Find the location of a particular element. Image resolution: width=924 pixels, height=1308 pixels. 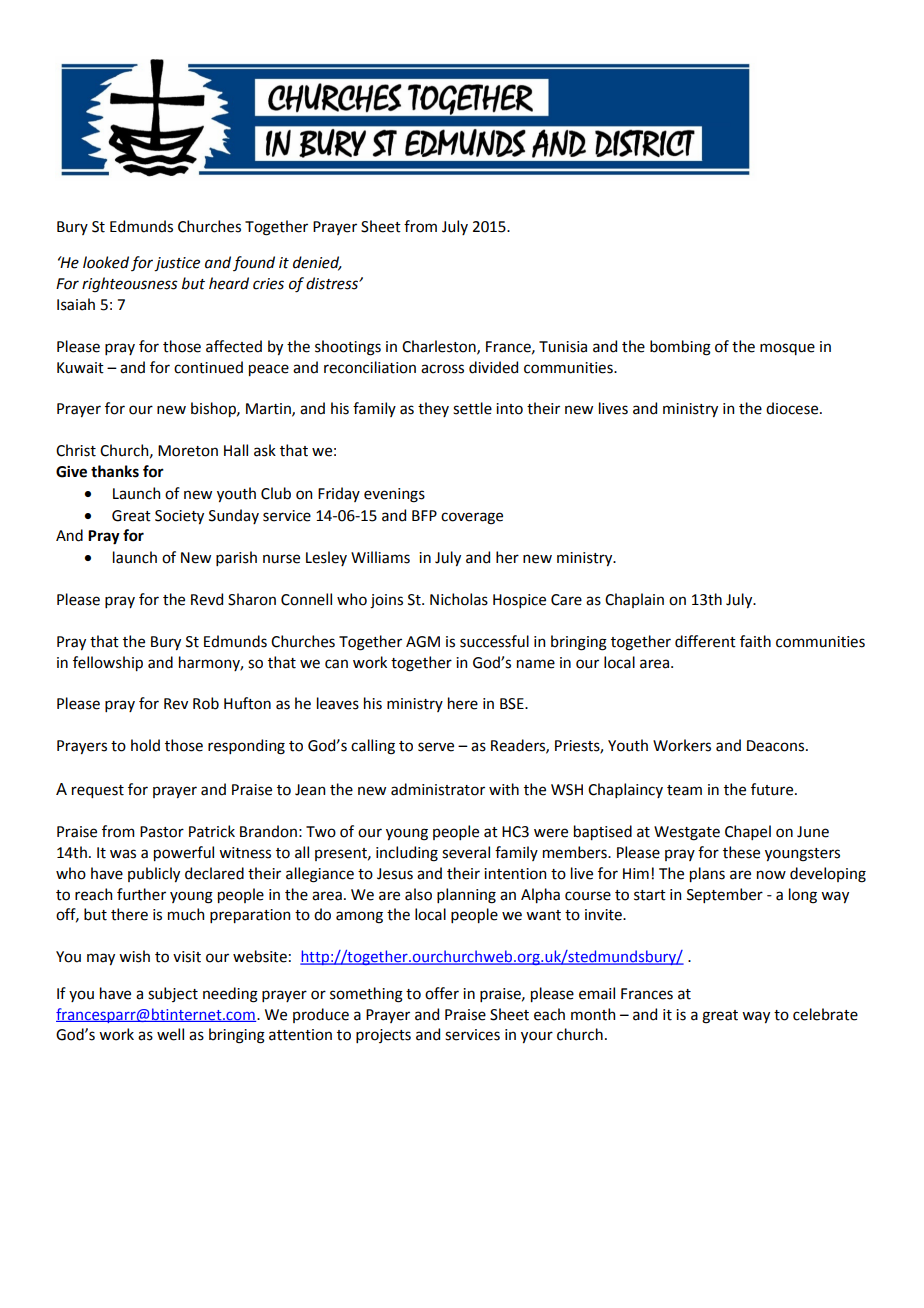

AGM is located at coordinates (423, 642).
